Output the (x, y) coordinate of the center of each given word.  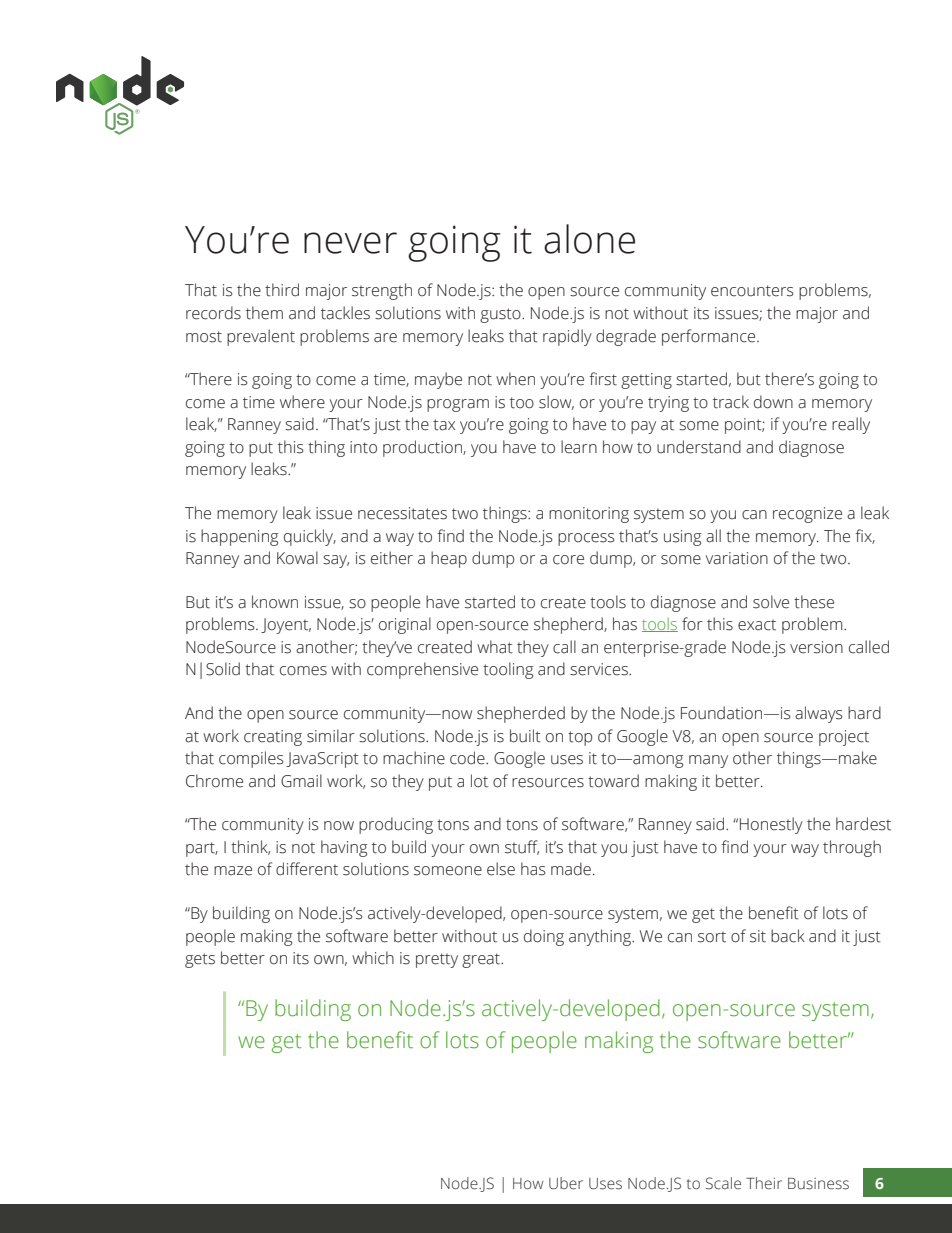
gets (200, 960)
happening (239, 537)
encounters (752, 291)
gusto (501, 315)
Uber (566, 1183)
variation (737, 558)
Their (764, 1183)
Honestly (771, 825)
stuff (522, 847)
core (568, 560)
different (307, 869)
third (282, 290)
